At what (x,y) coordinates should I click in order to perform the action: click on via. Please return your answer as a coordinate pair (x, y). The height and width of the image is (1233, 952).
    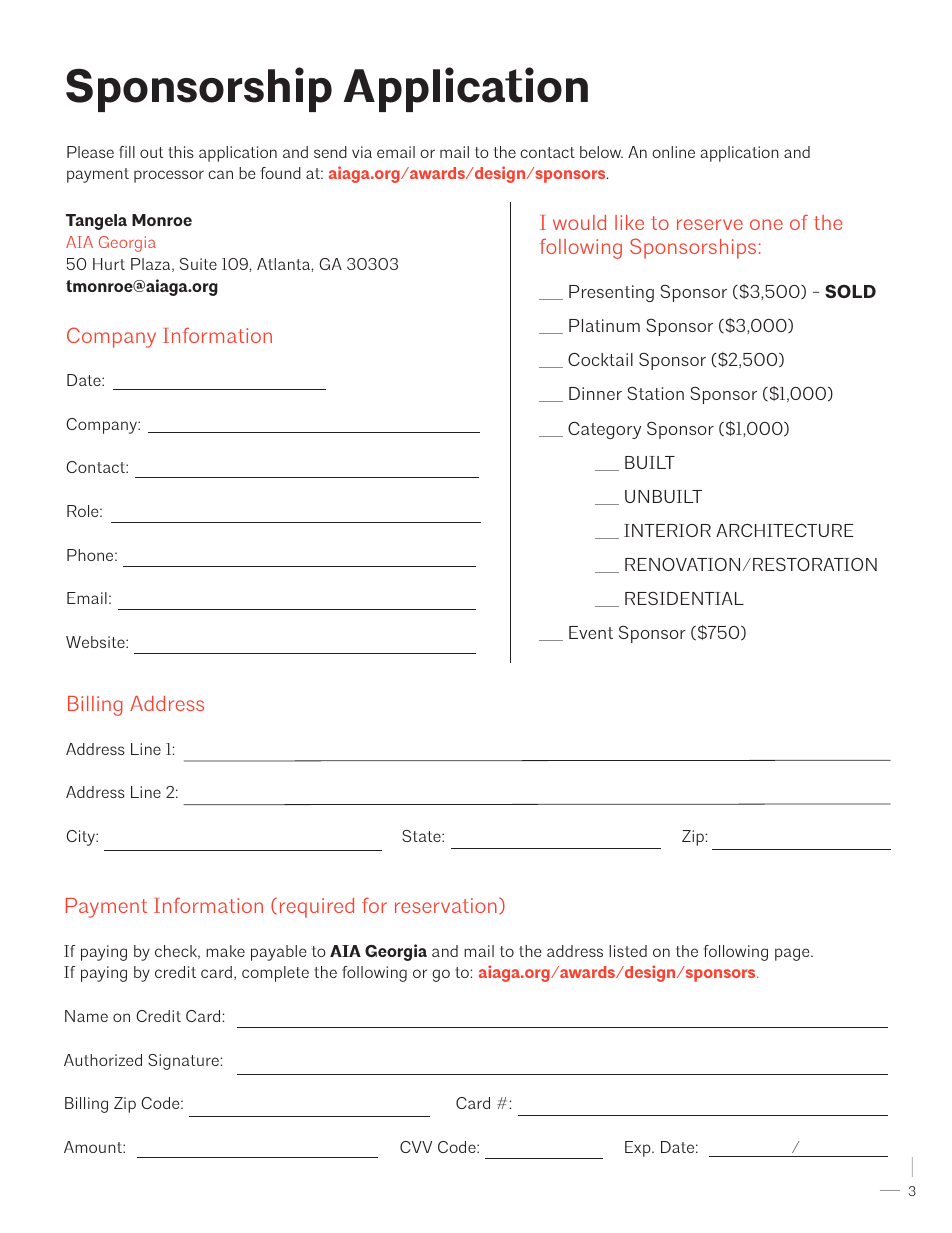
    Looking at the image, I should click on (362, 152).
